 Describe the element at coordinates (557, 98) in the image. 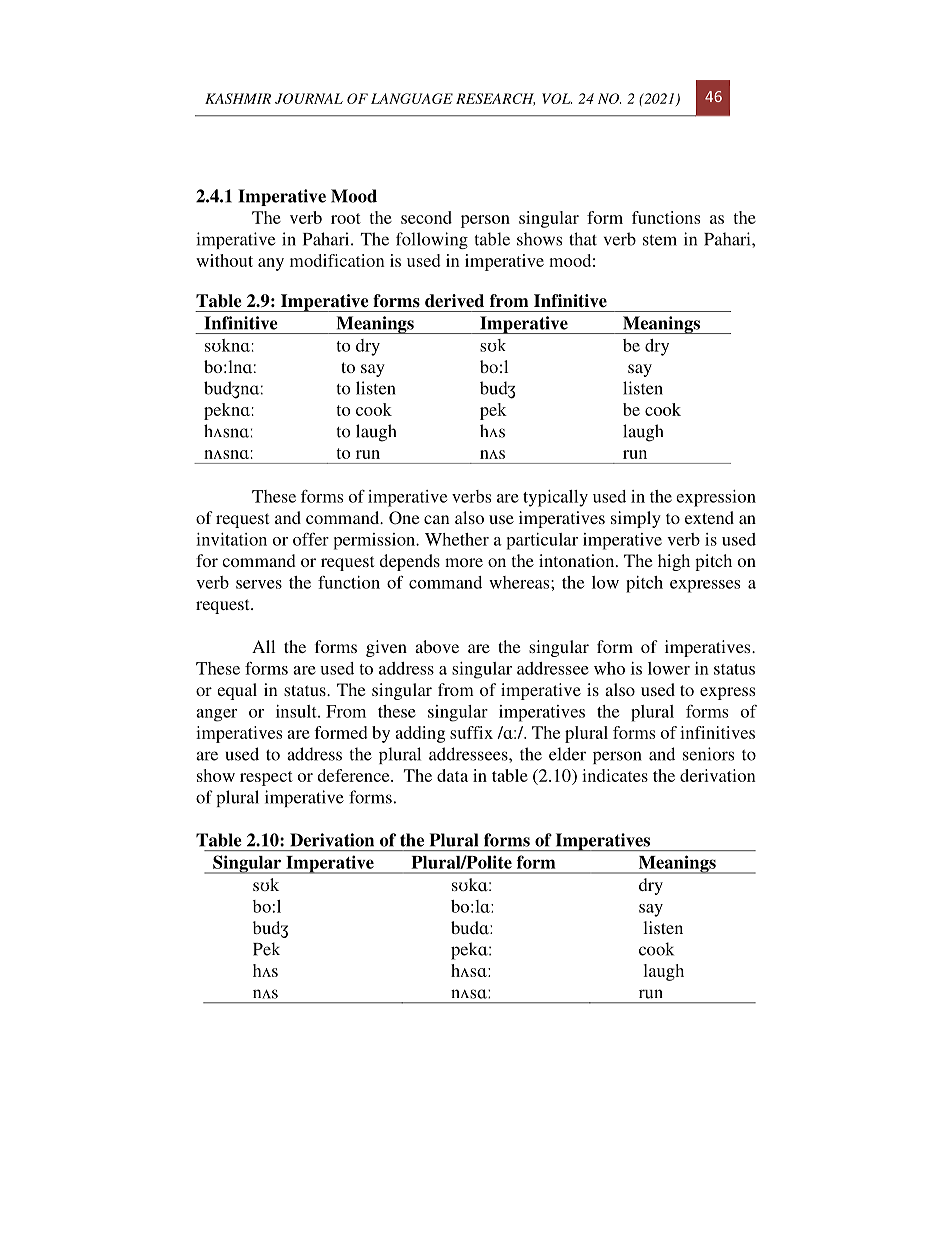

I see `VOL` at that location.
